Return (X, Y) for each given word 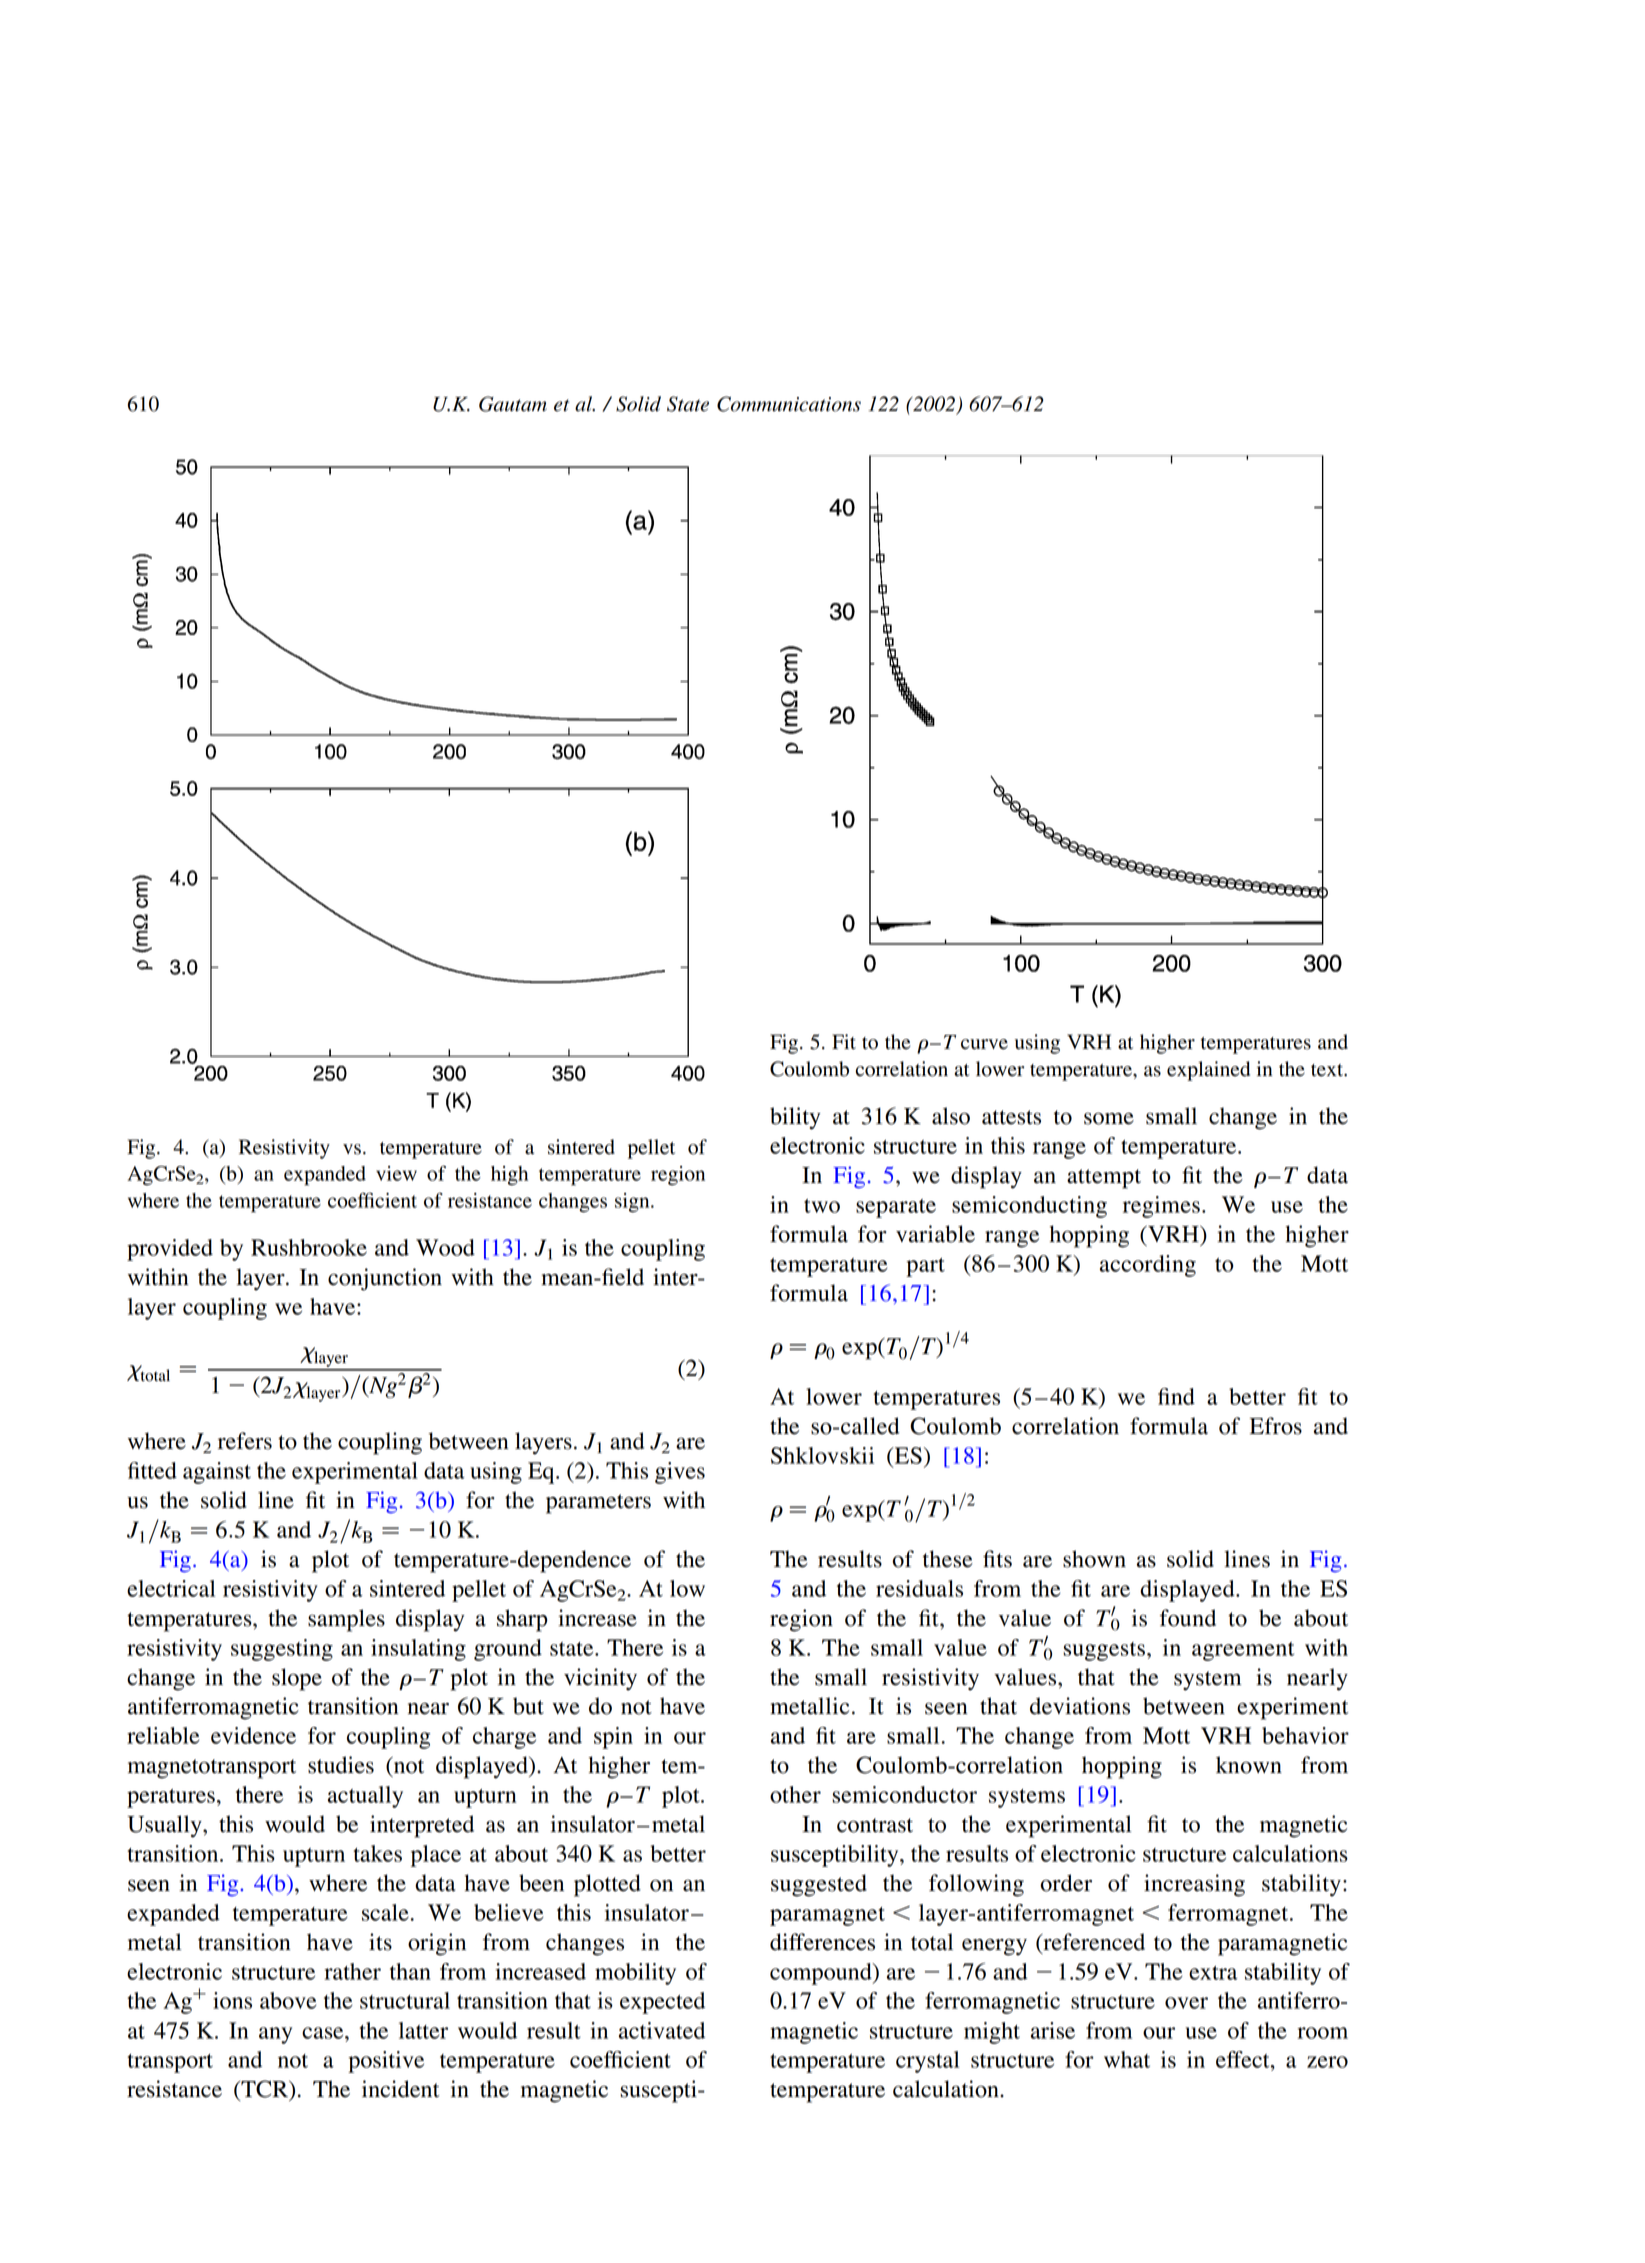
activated (662, 2030)
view (396, 1173)
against (217, 1473)
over (1186, 2003)
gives (680, 1473)
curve (984, 1044)
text (1328, 1070)
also (951, 1116)
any (275, 2035)
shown (1094, 1559)
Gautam (513, 404)
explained (1208, 1071)
